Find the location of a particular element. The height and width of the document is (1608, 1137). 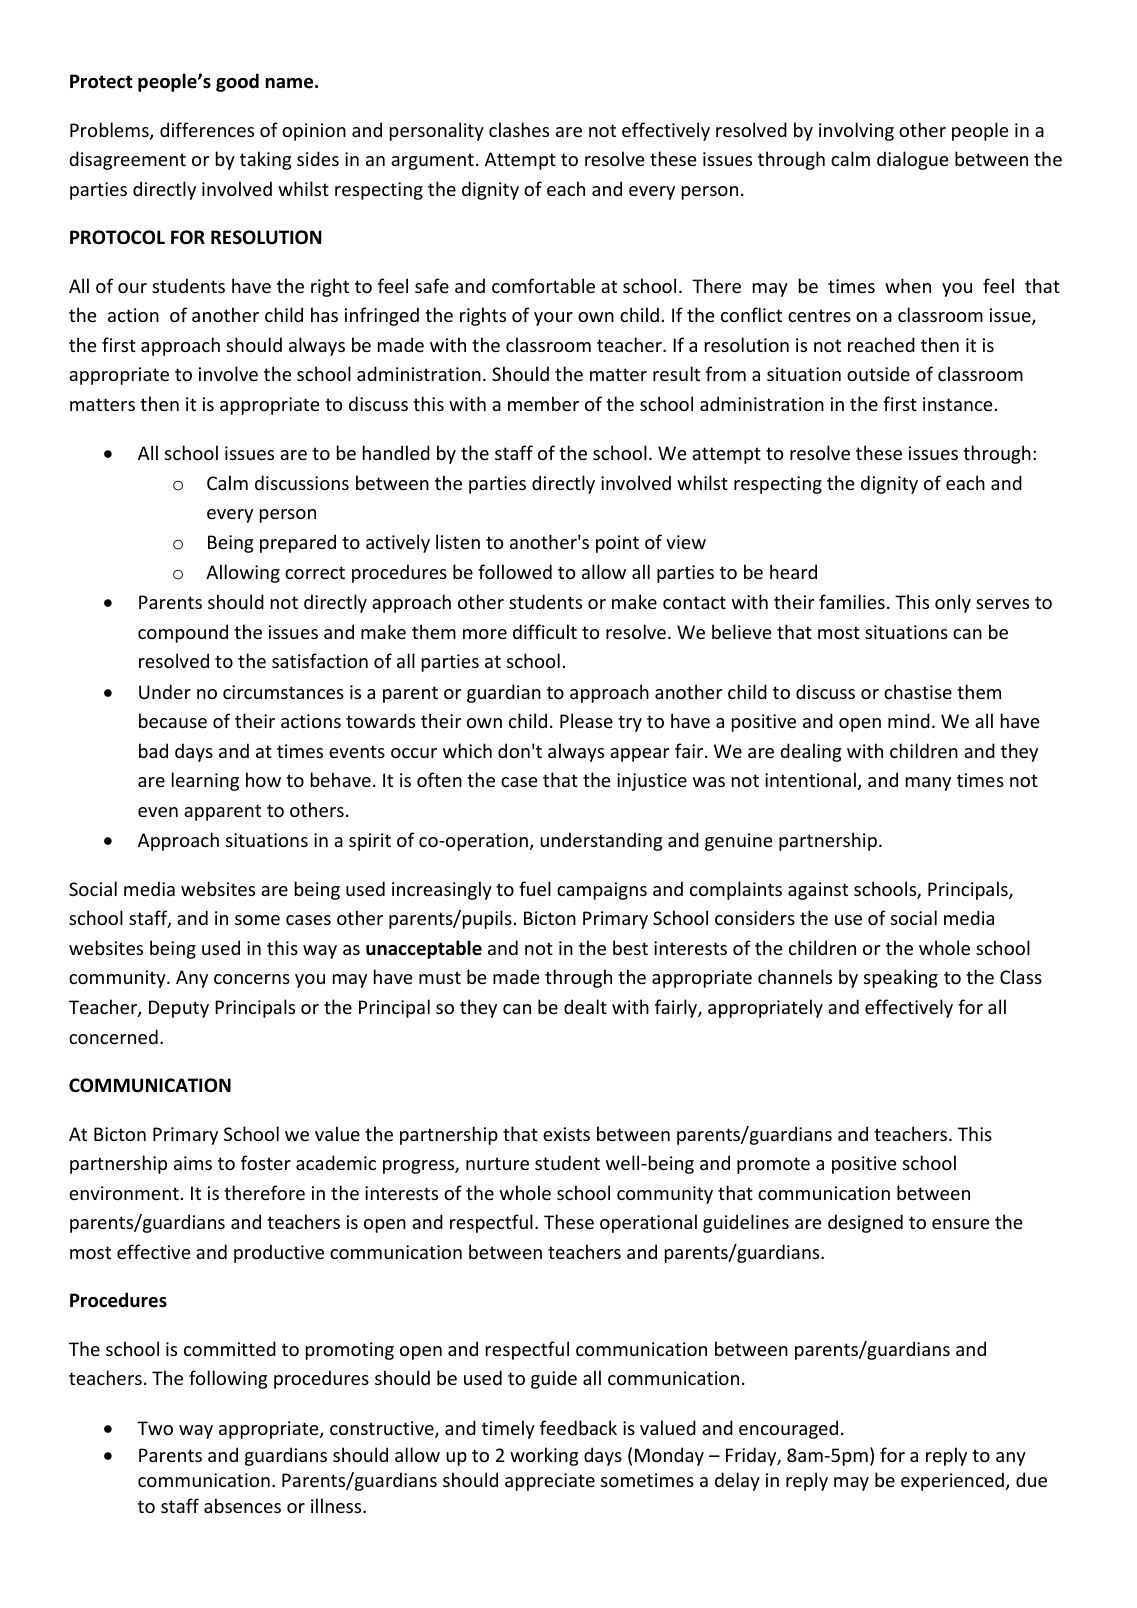

working is located at coordinates (544, 1456).
